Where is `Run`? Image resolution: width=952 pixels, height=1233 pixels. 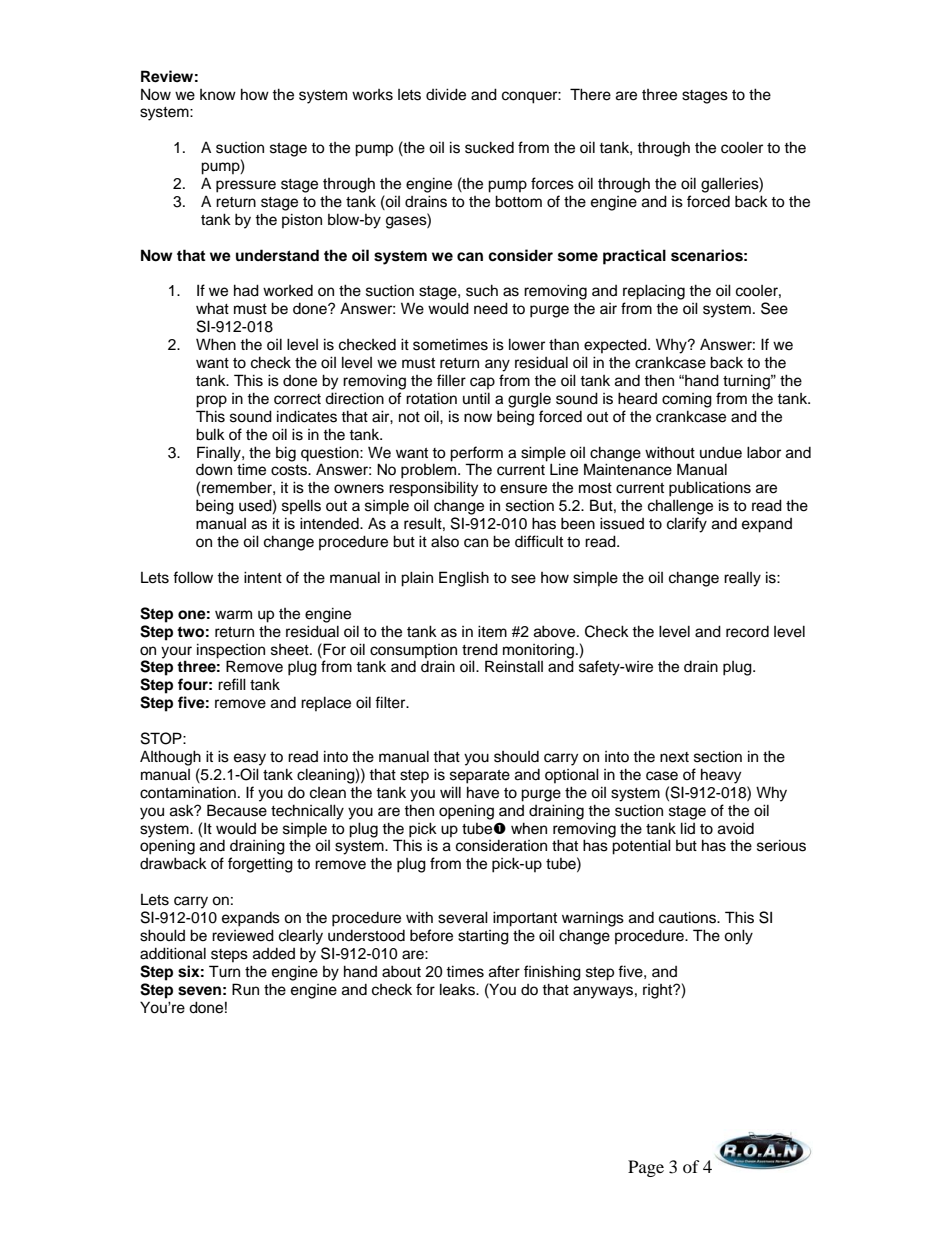 Run is located at coordinates (245, 989).
